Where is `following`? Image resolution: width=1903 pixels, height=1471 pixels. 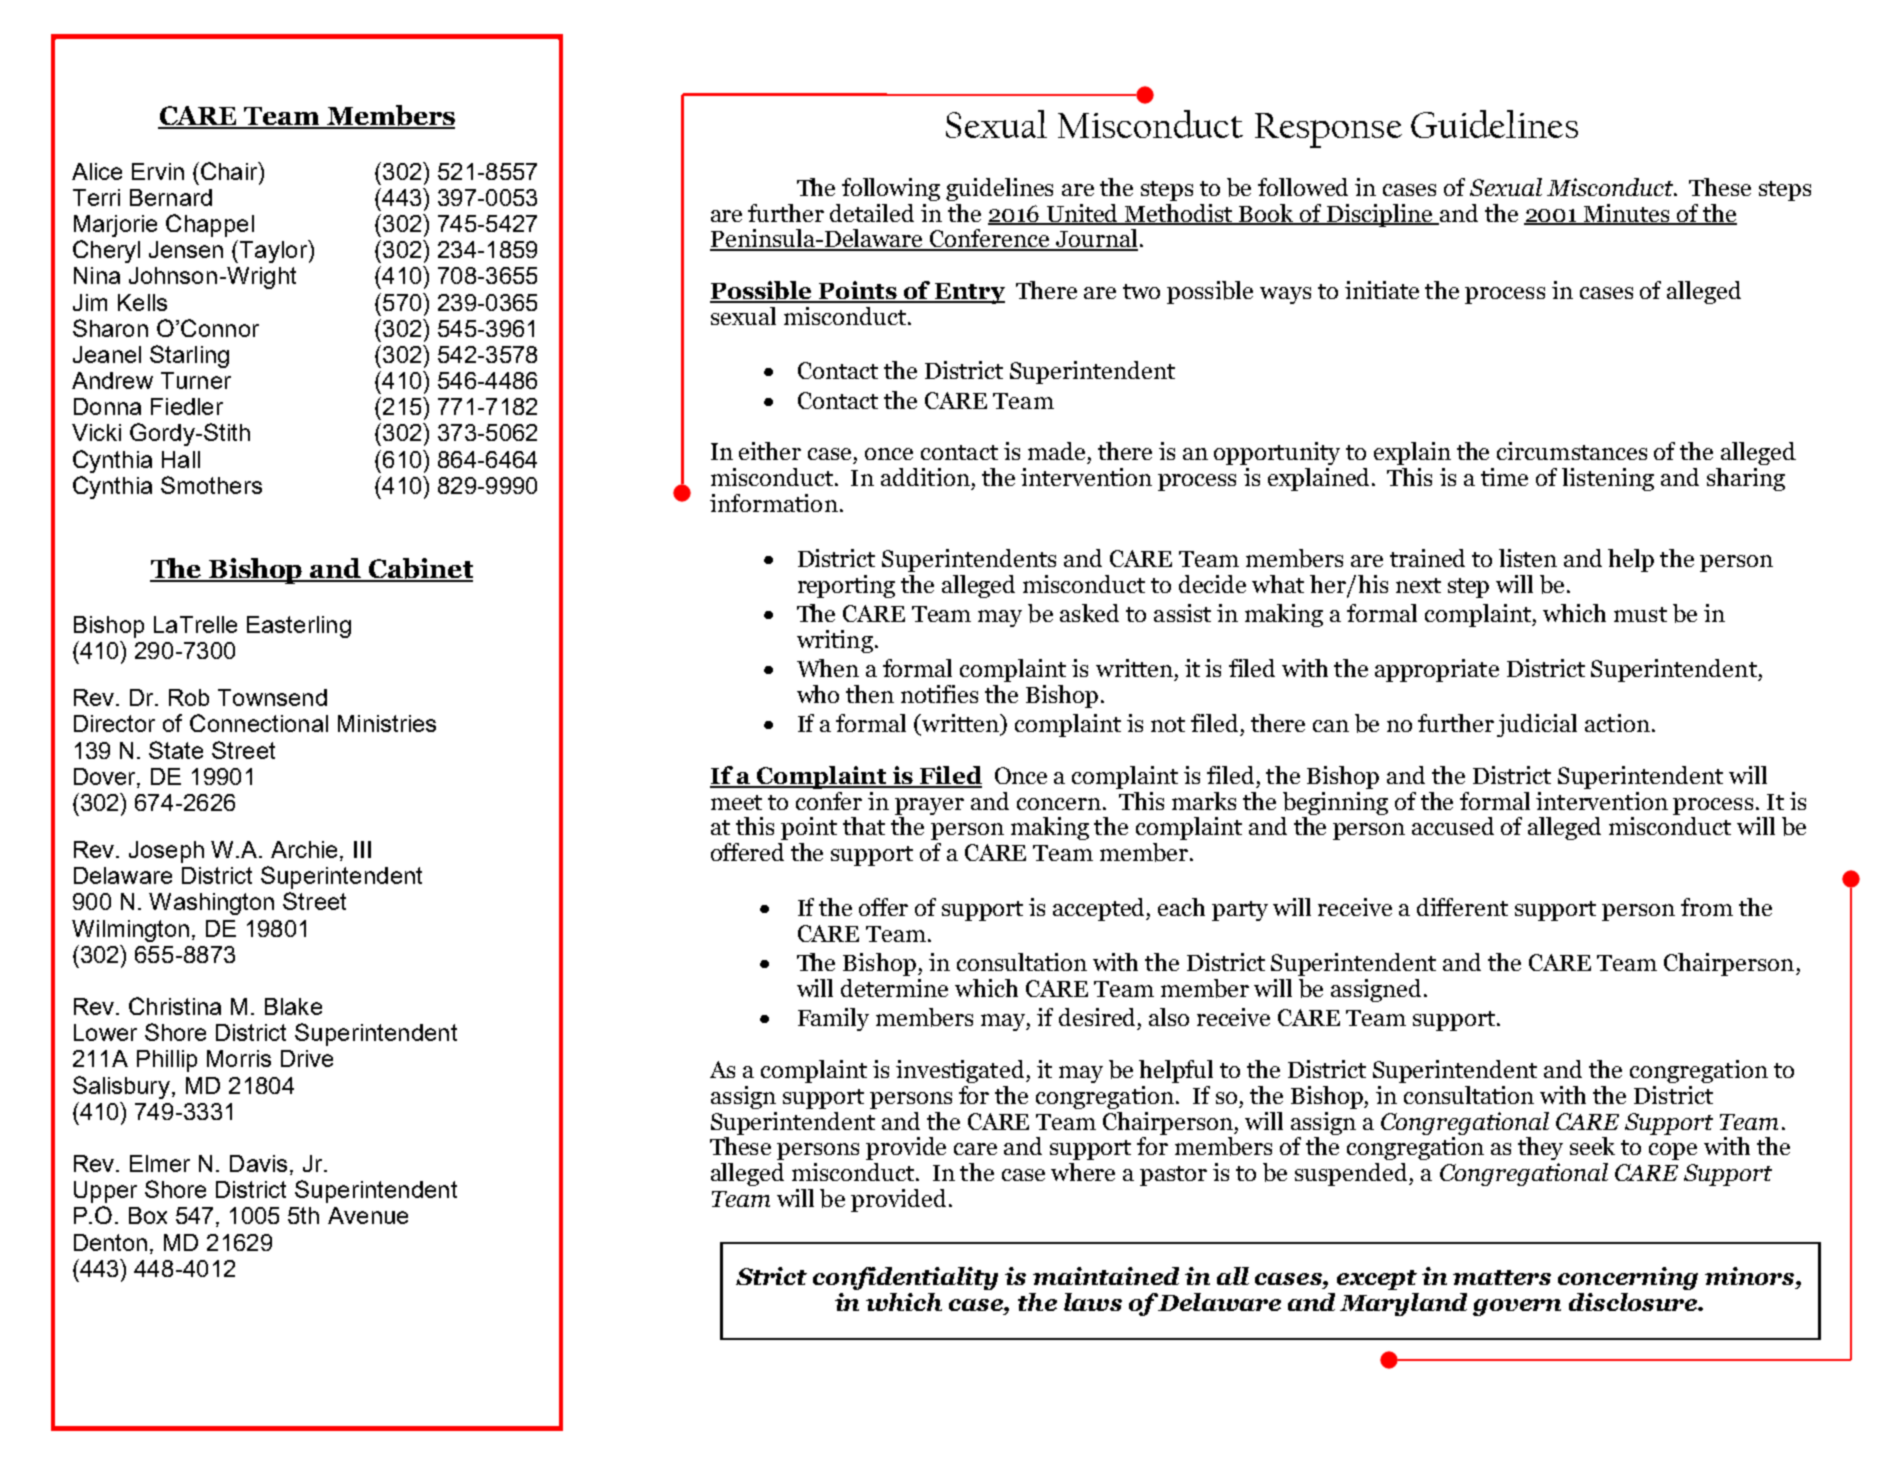 following is located at coordinates (891, 189).
